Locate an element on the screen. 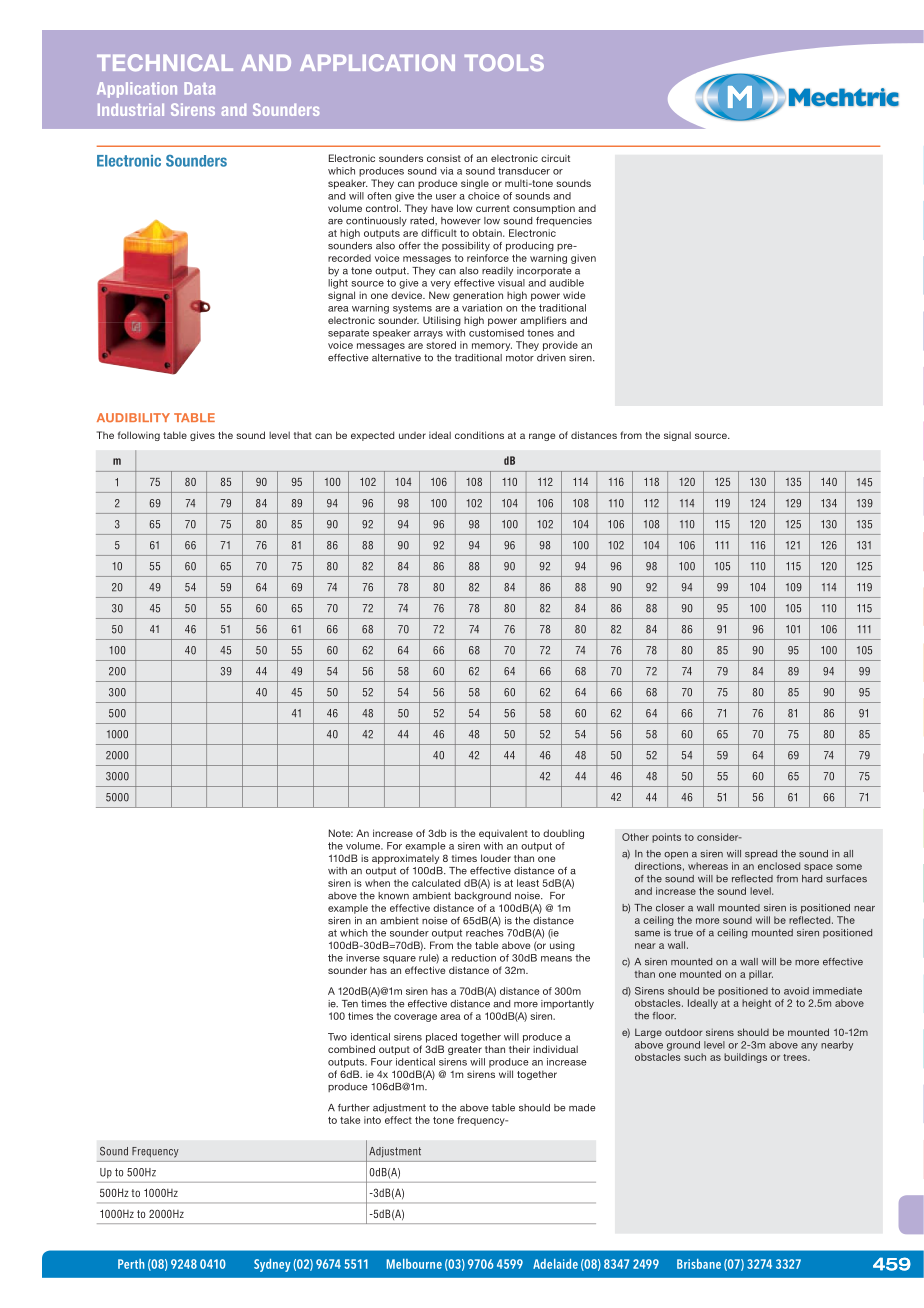 The width and height of the screenshot is (924, 1308). circuit is located at coordinates (555, 158).
